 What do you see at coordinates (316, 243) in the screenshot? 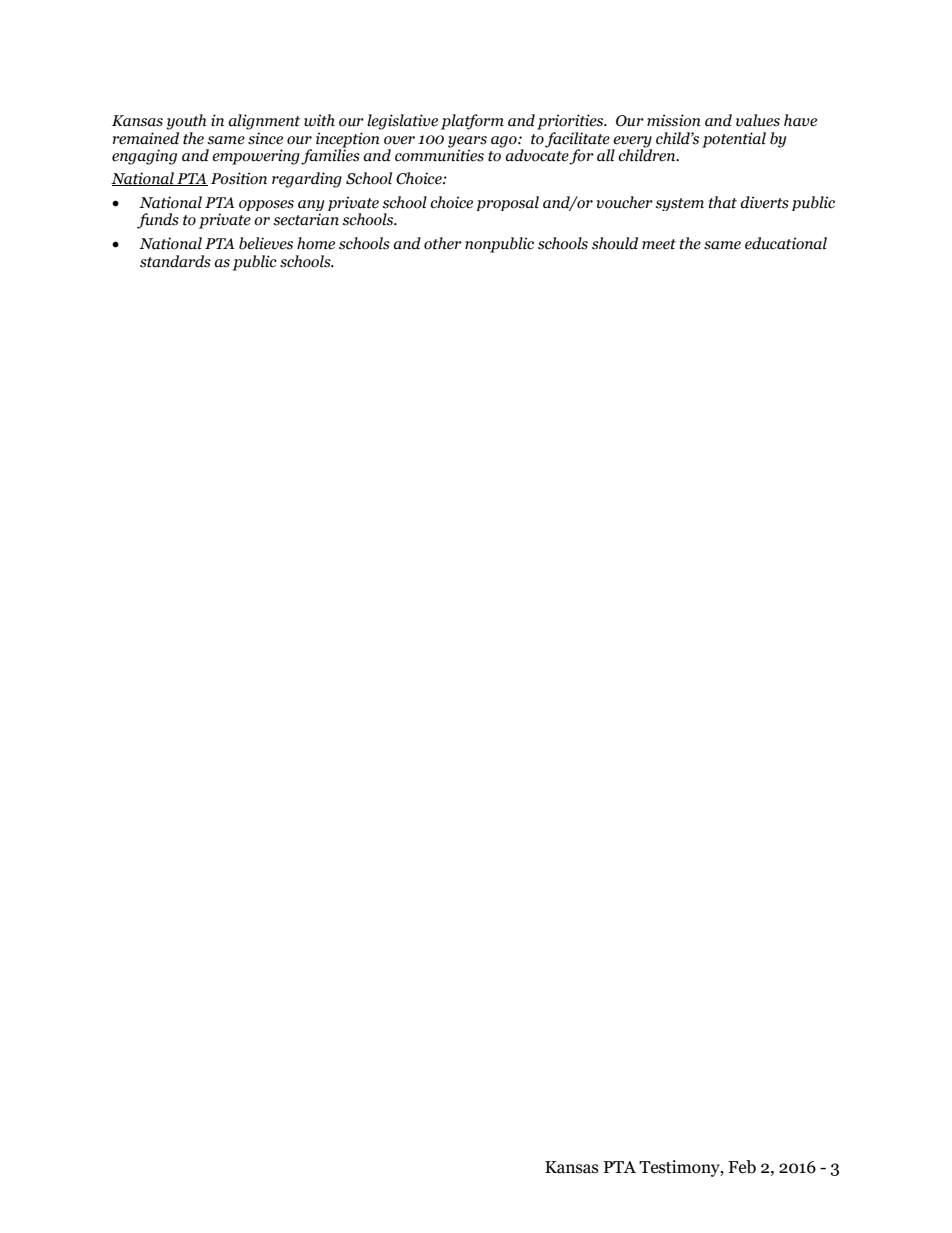
I see `home` at bounding box center [316, 243].
